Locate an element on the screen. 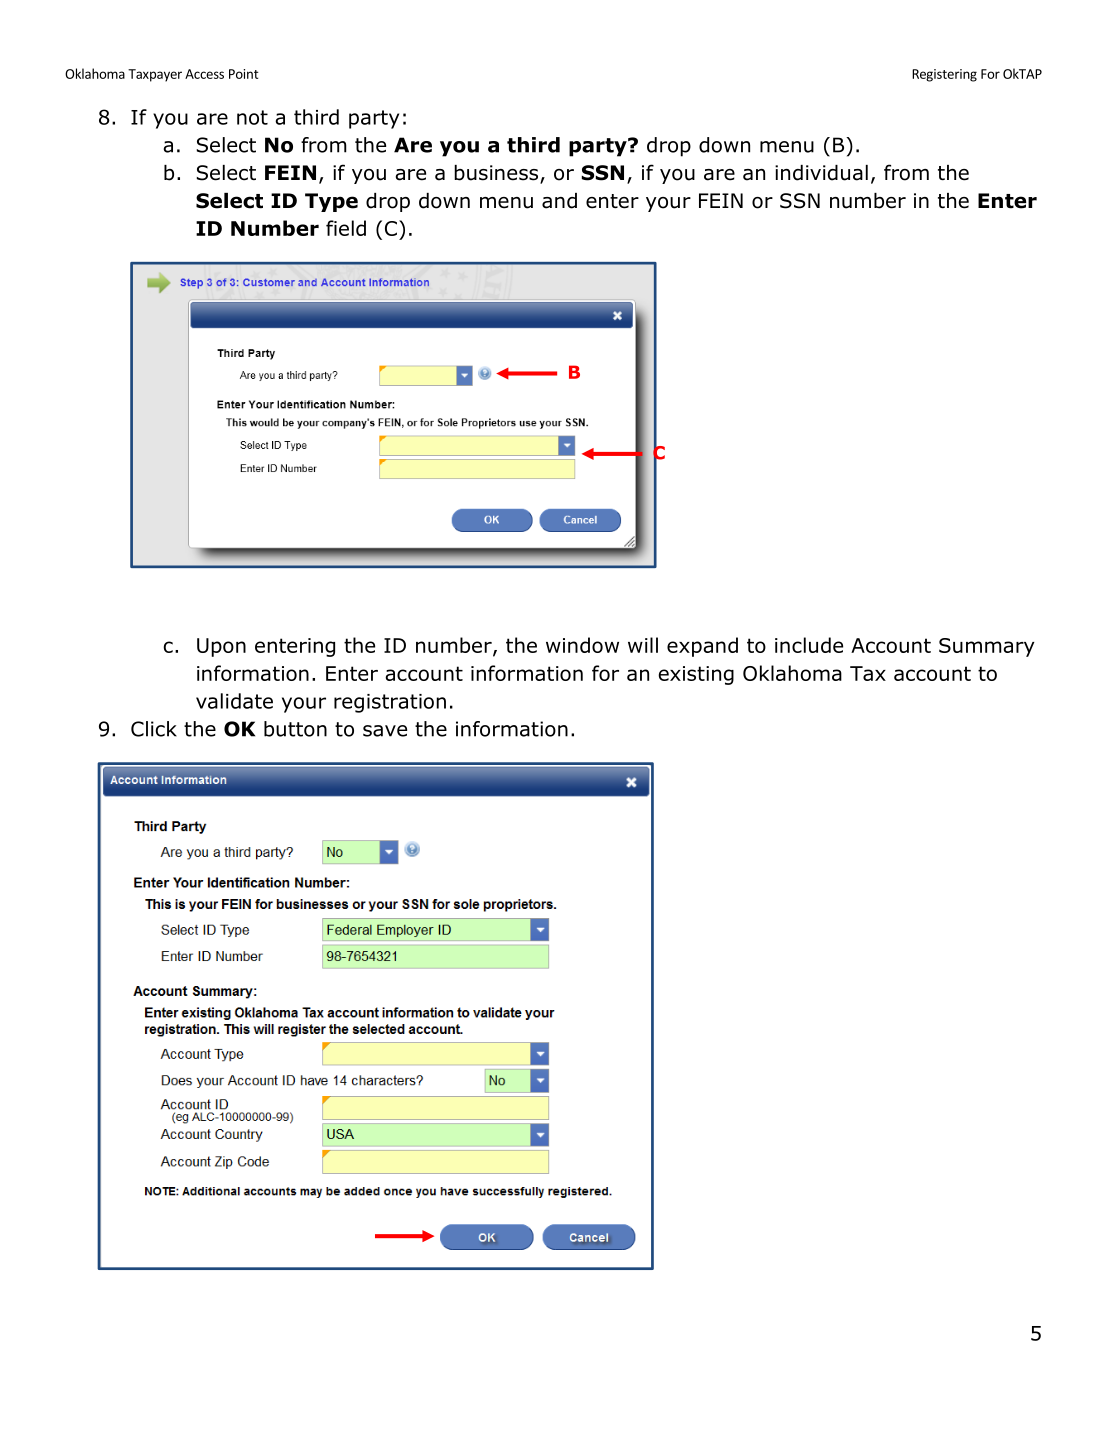 This screenshot has width=1107, height=1432. Access is located at coordinates (204, 74).
